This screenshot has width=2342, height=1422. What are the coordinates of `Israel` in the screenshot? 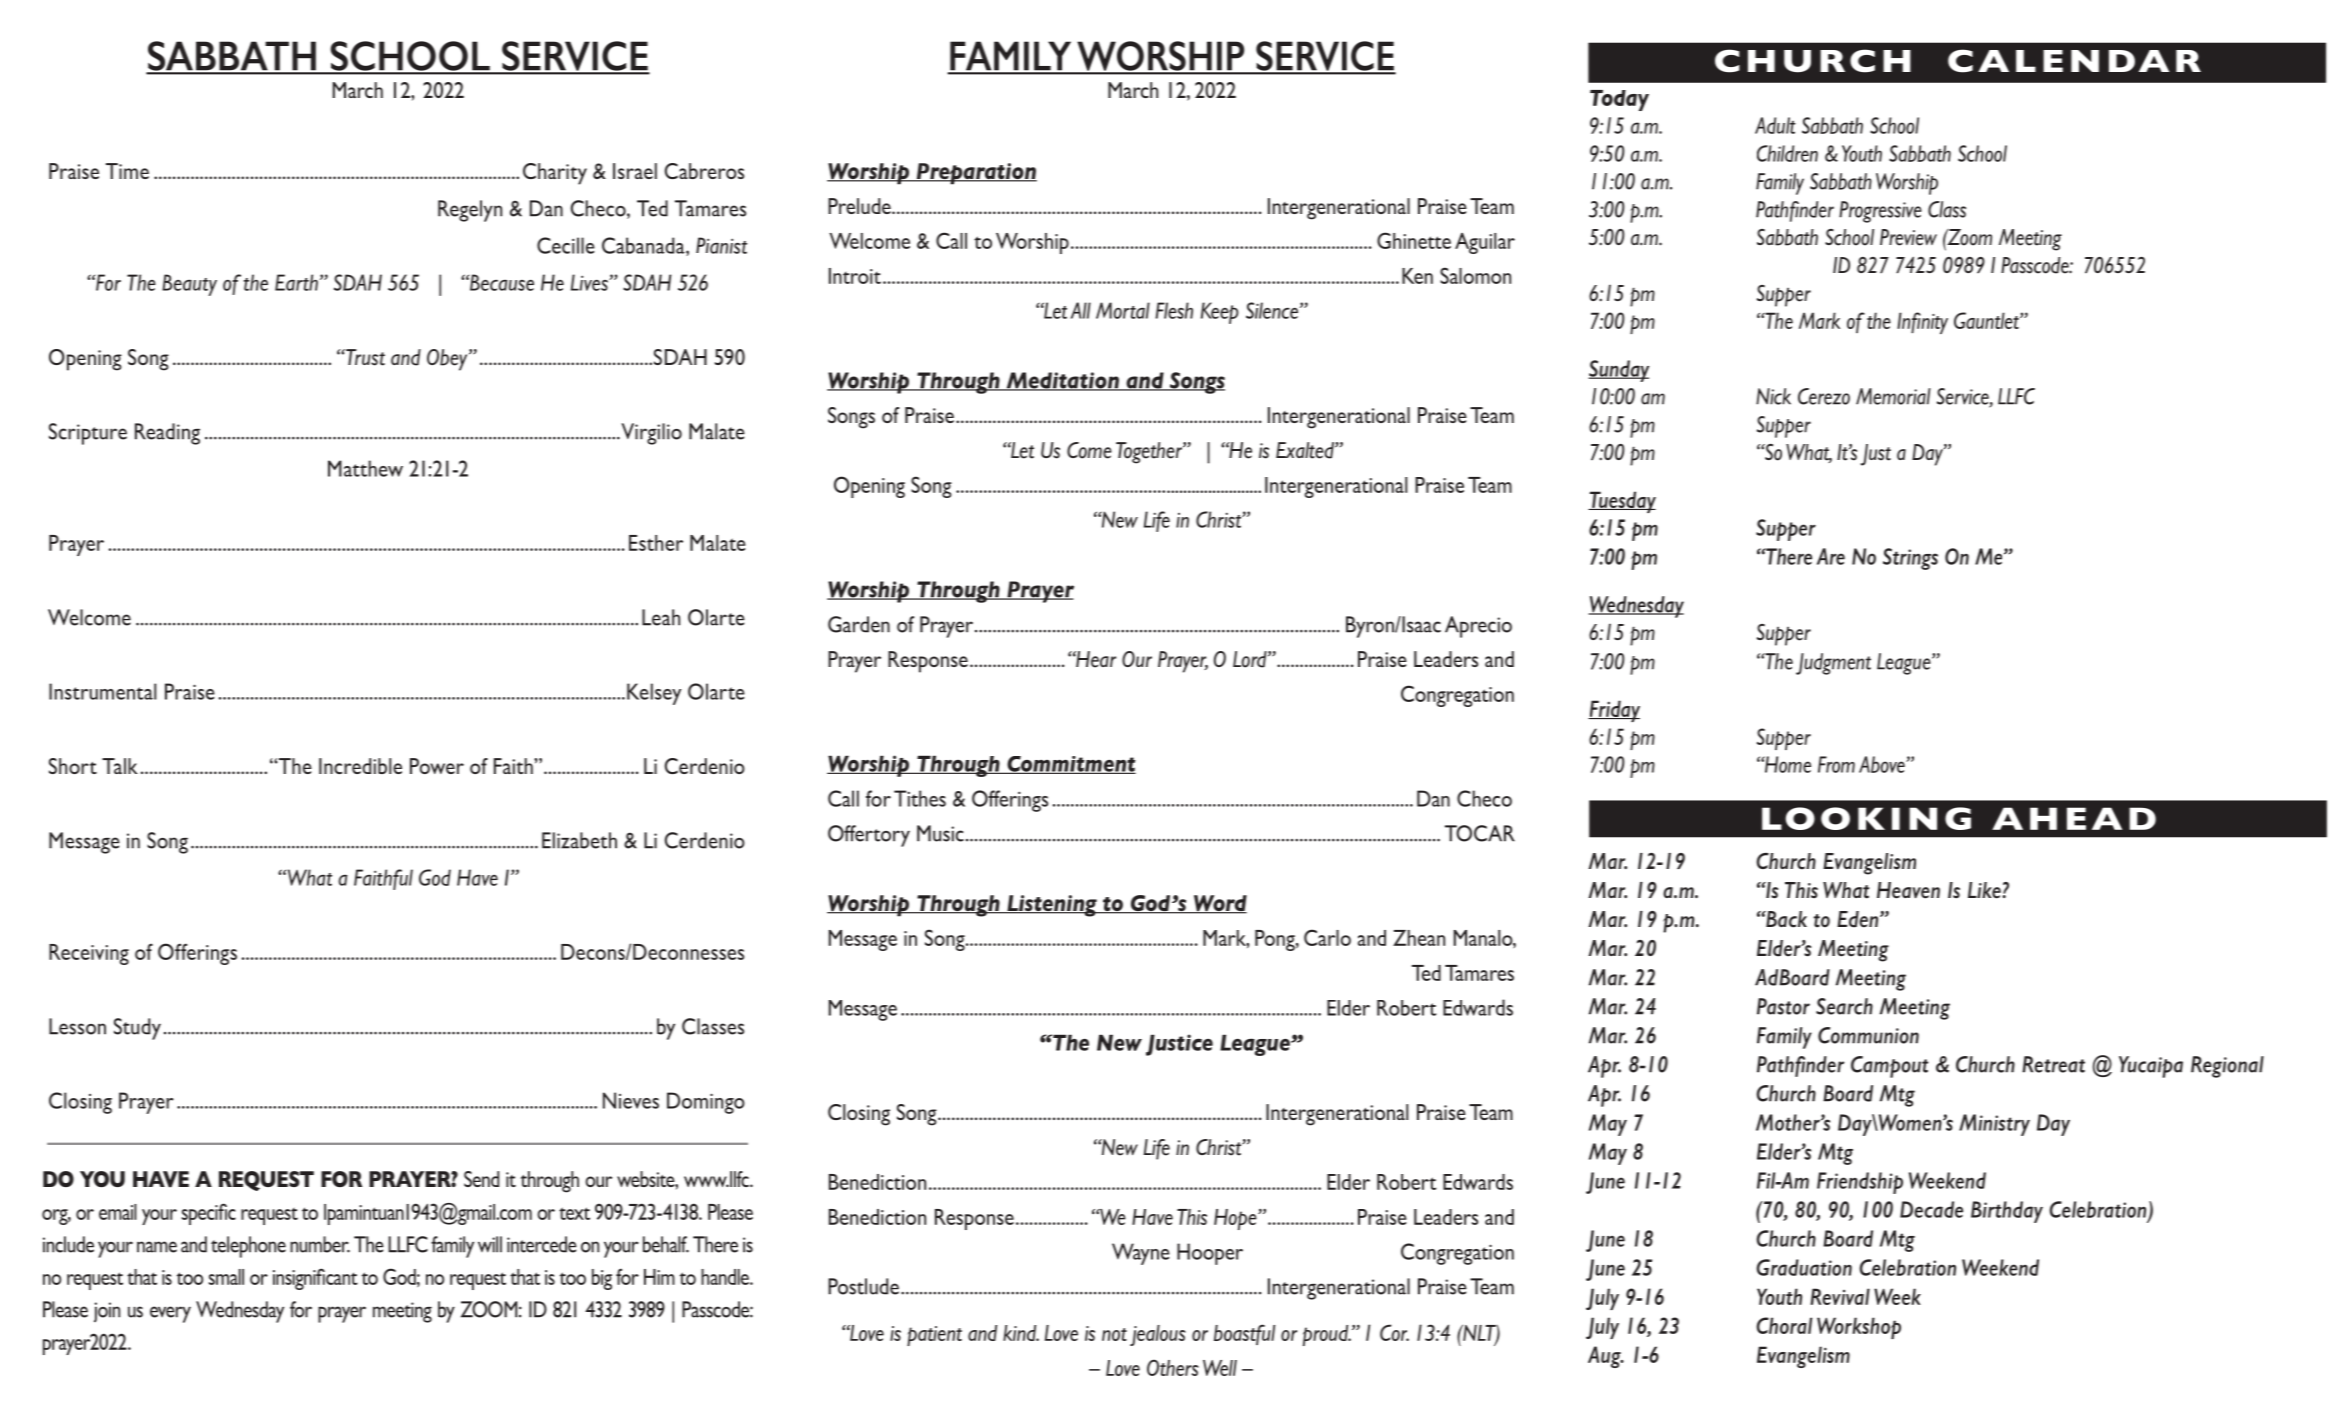 It's located at (635, 171).
